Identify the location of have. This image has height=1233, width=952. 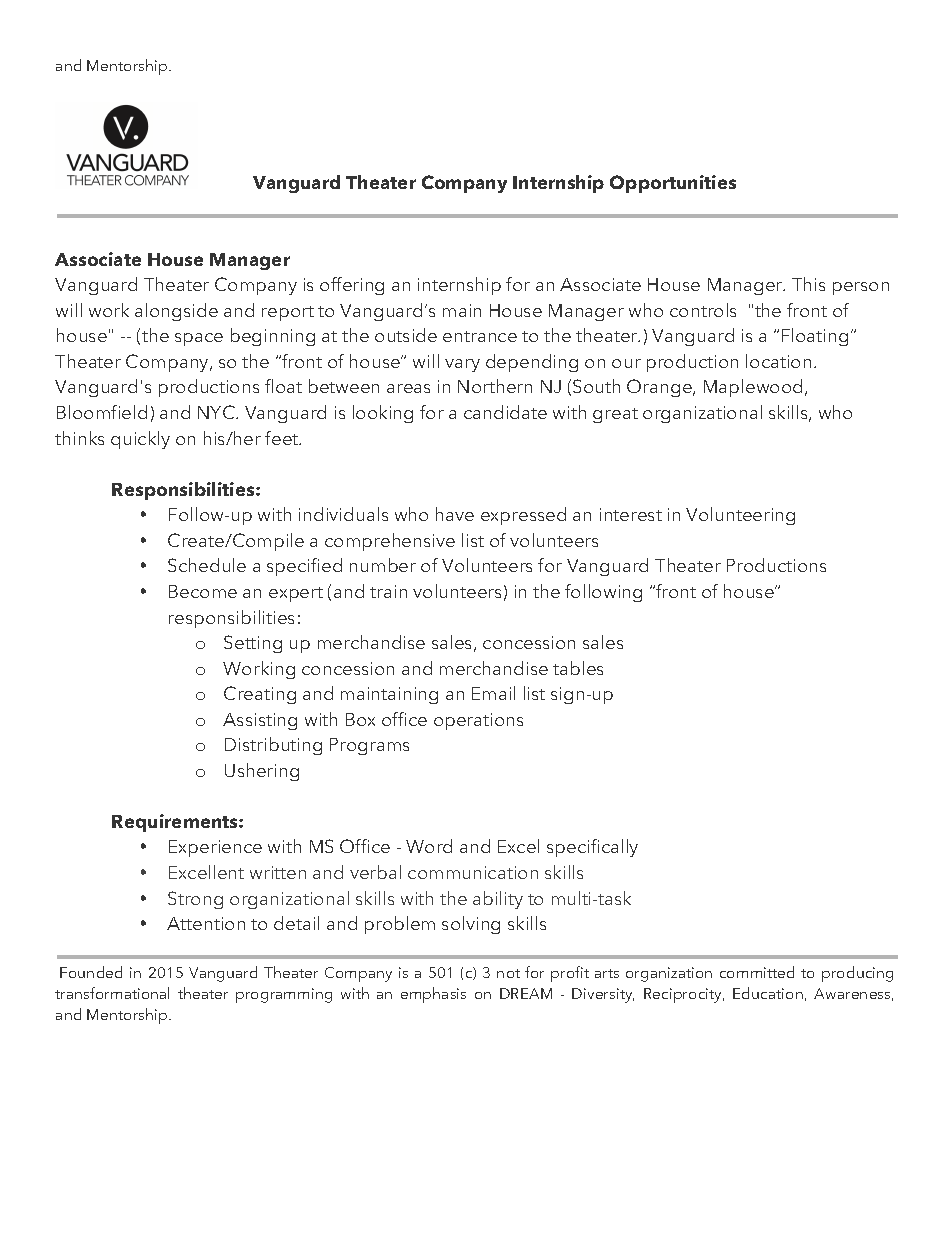
(455, 514).
